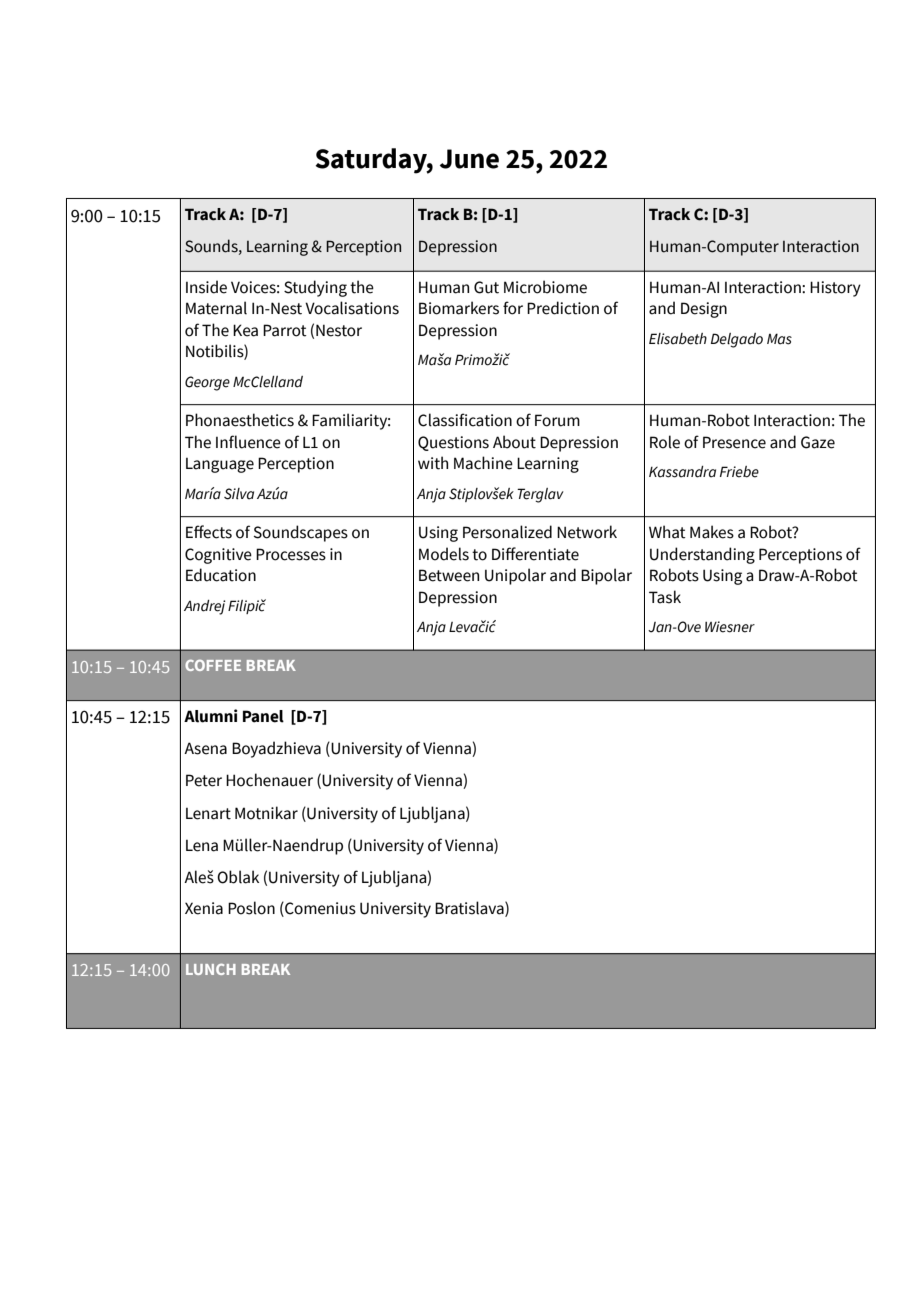 This screenshot has height=1308, width=924. I want to click on Wiesner, so click(730, 627).
